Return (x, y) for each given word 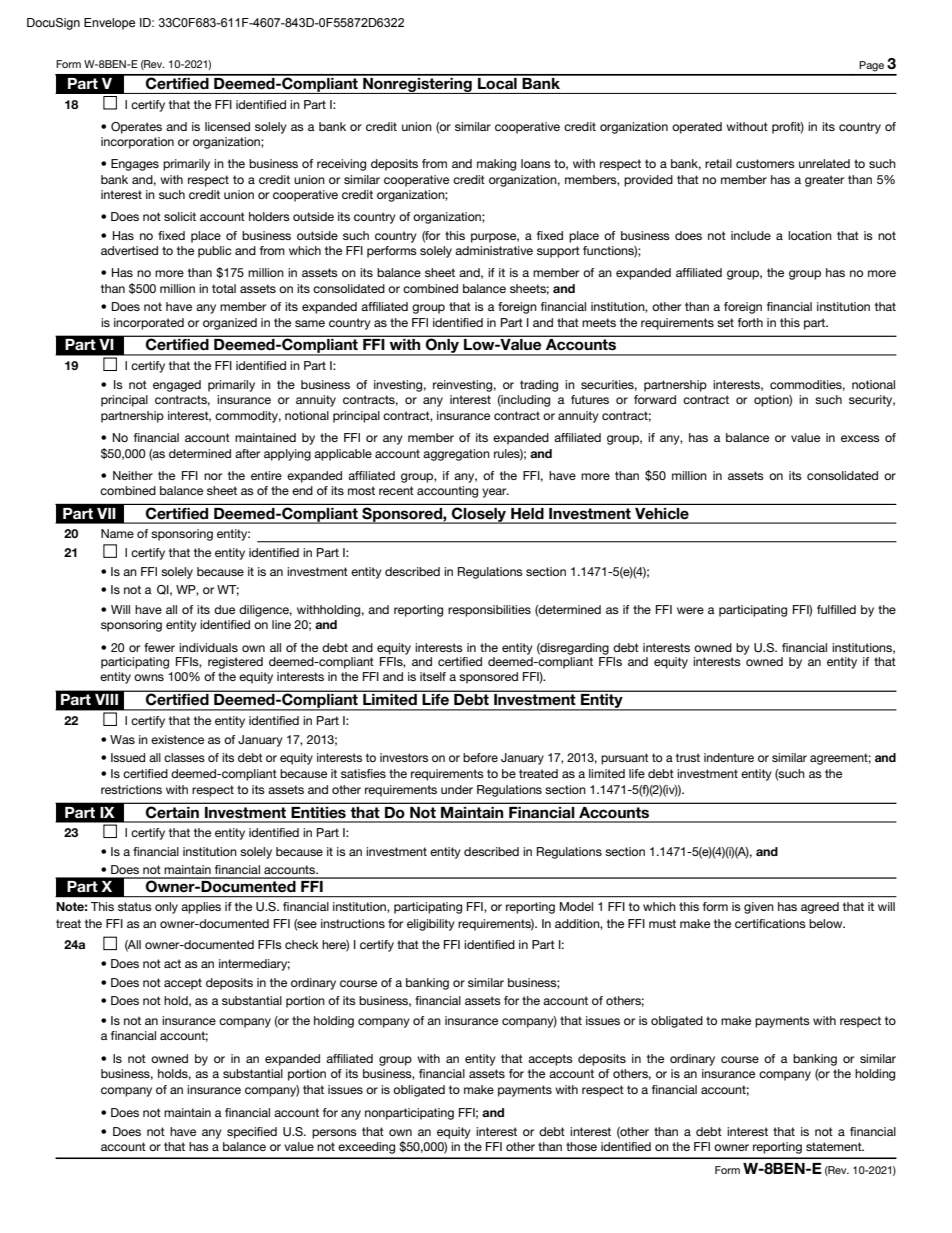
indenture (729, 757)
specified (252, 1133)
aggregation (456, 455)
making (496, 165)
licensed (227, 126)
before (480, 757)
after (247, 453)
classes (184, 757)
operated (697, 128)
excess (860, 438)
